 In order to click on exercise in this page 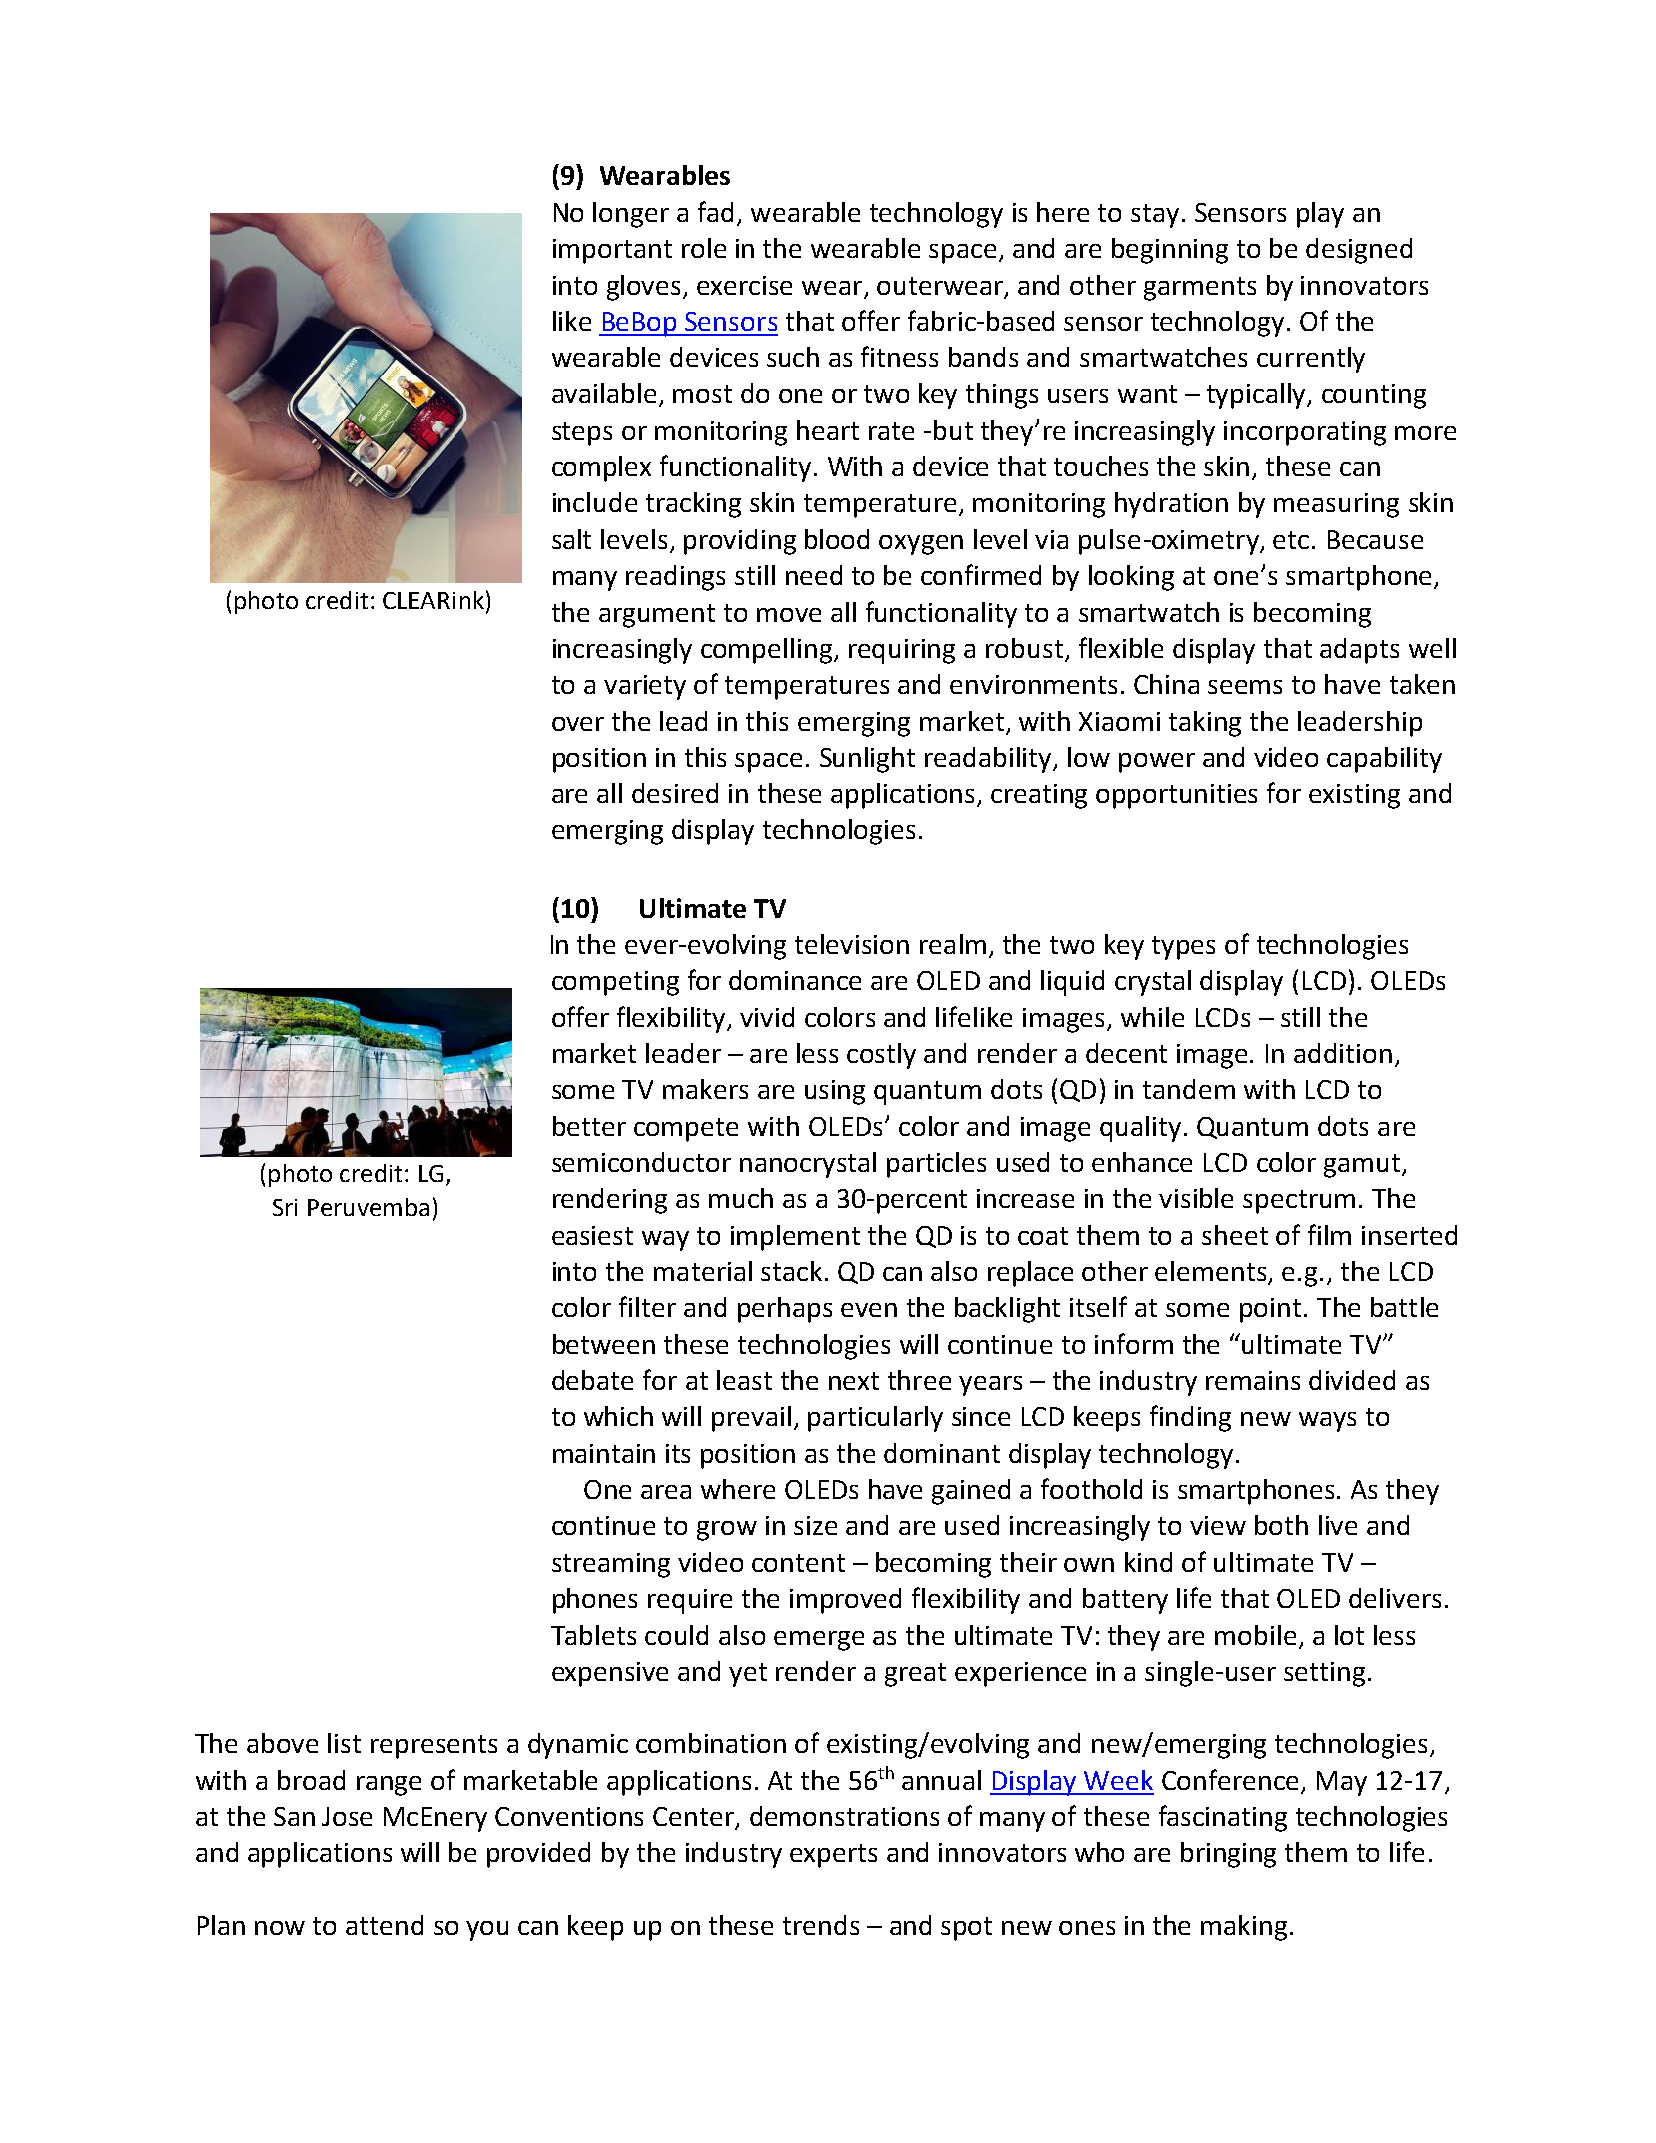, I will do `click(744, 285)`.
